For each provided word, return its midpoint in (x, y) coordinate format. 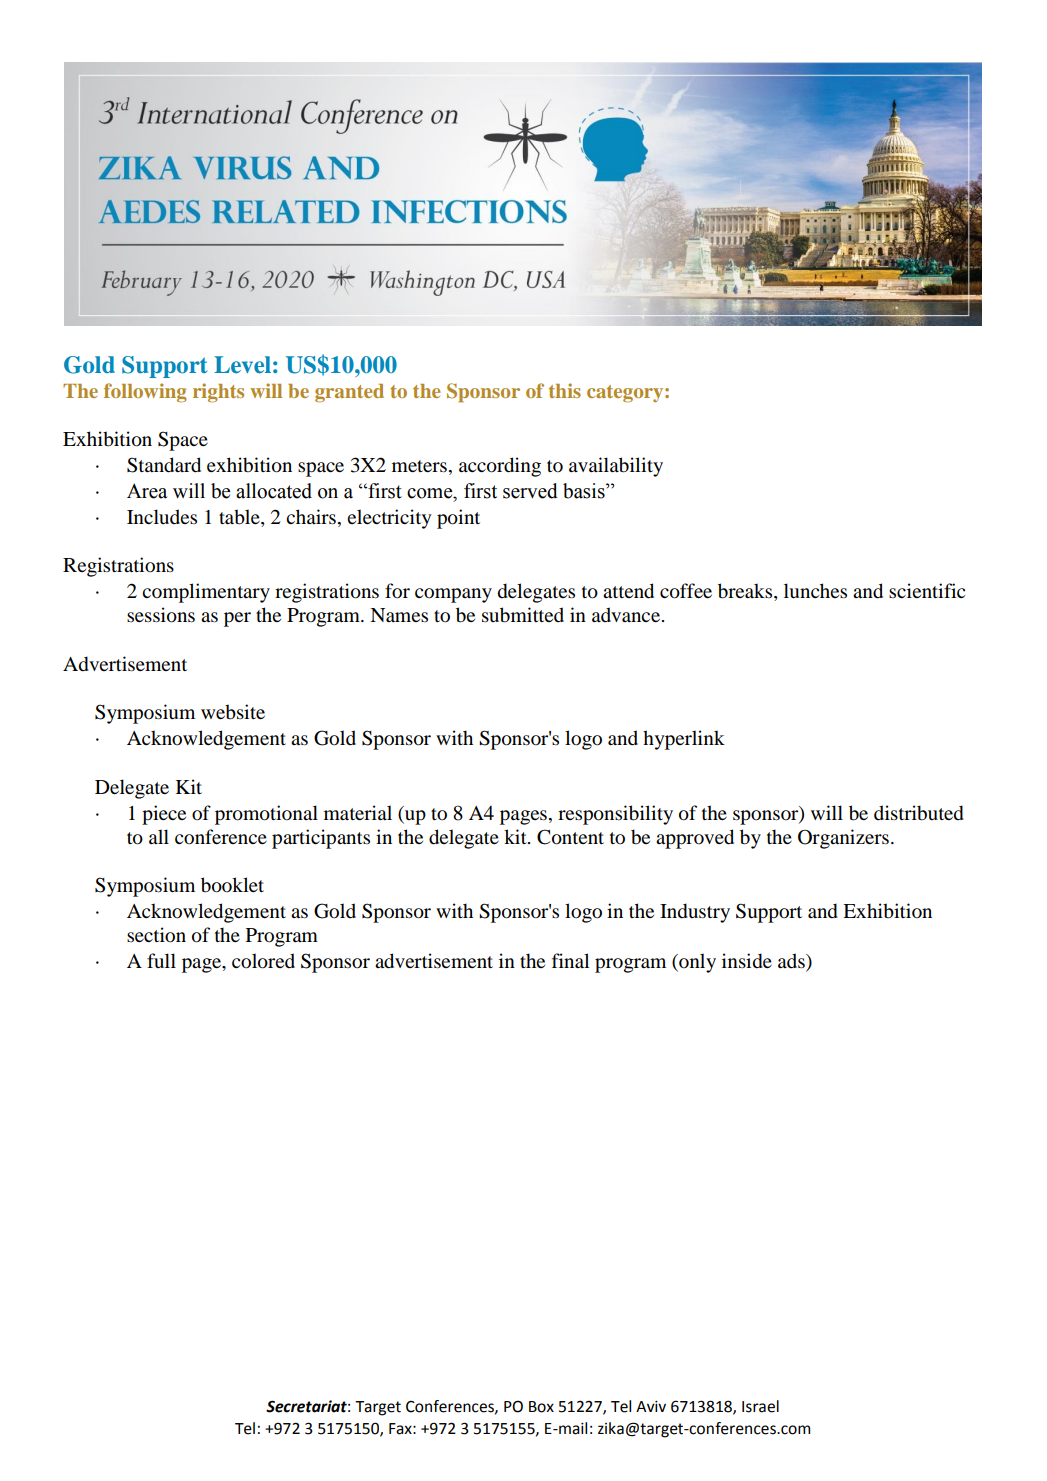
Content (570, 837)
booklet (232, 885)
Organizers (843, 839)
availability (616, 467)
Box (541, 1407)
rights (218, 392)
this (565, 390)
